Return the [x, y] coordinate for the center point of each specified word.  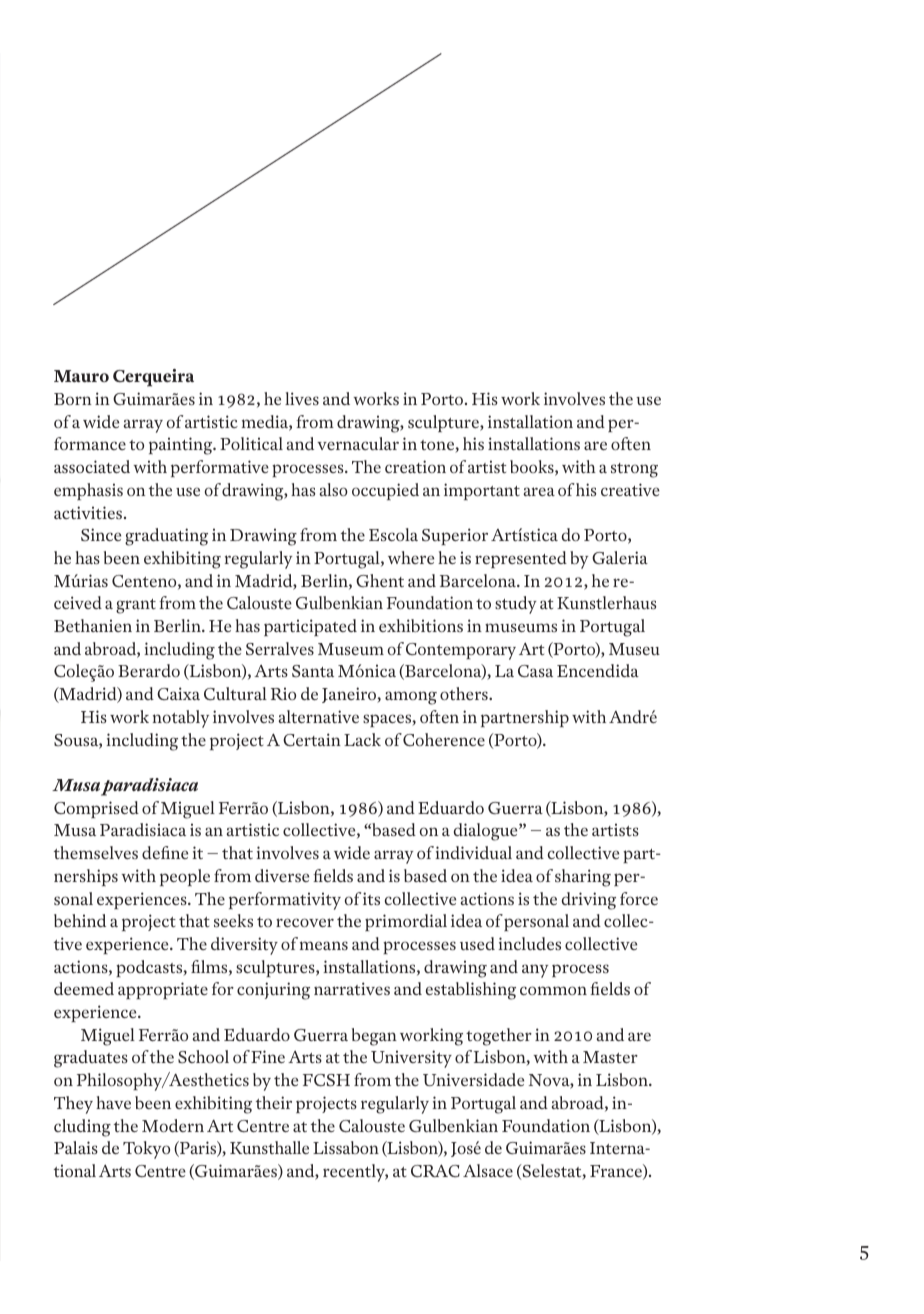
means [324, 945]
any [535, 971]
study [516, 605]
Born [73, 399]
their [274, 1102]
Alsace [488, 1170]
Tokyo [146, 1150]
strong [634, 470]
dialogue [487, 832]
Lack [362, 739]
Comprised [96, 809]
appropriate [163, 990]
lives [302, 398]
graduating [166, 537]
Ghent [380, 580]
